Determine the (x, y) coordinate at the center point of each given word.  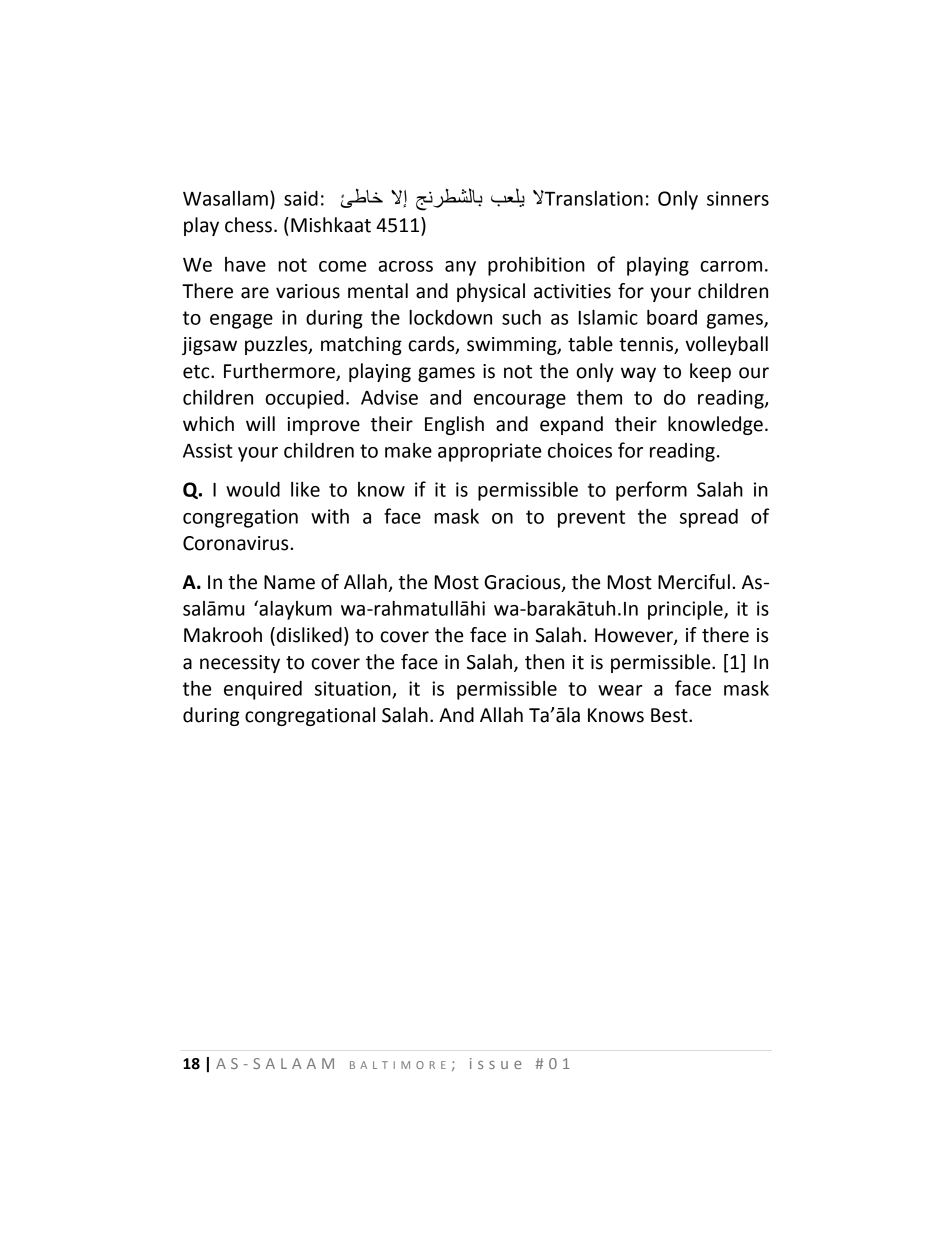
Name (289, 582)
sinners (738, 198)
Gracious (523, 583)
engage (241, 321)
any (460, 268)
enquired (263, 690)
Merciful (694, 582)
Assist (208, 450)
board (672, 317)
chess (248, 225)
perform (651, 491)
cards (432, 345)
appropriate (489, 452)
